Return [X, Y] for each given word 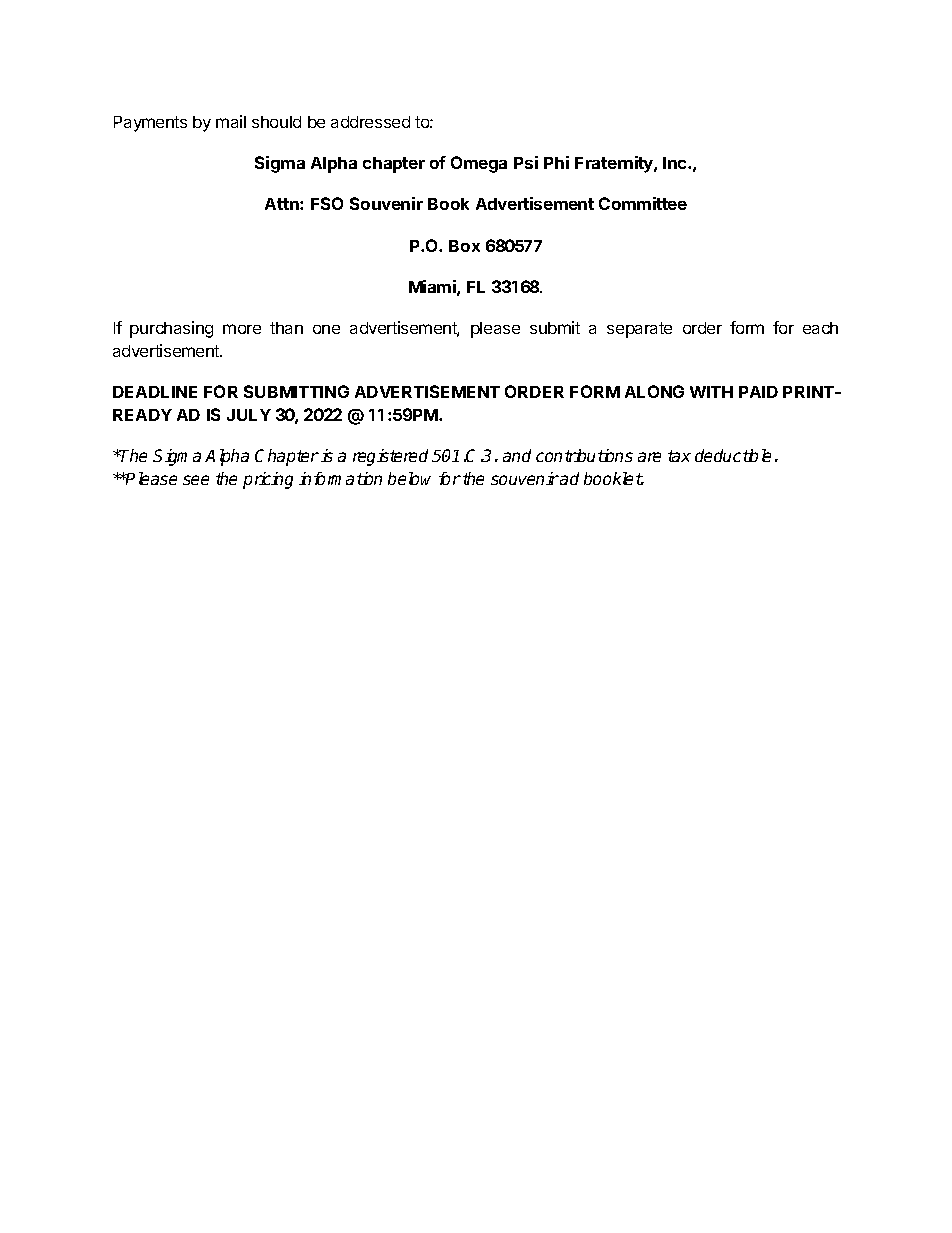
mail [231, 121]
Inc [676, 163]
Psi [526, 162]
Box [464, 246]
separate [639, 330]
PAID [758, 392]
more [242, 329]
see [196, 480]
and [517, 455]
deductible [733, 455]
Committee [643, 203]
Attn [283, 204]
